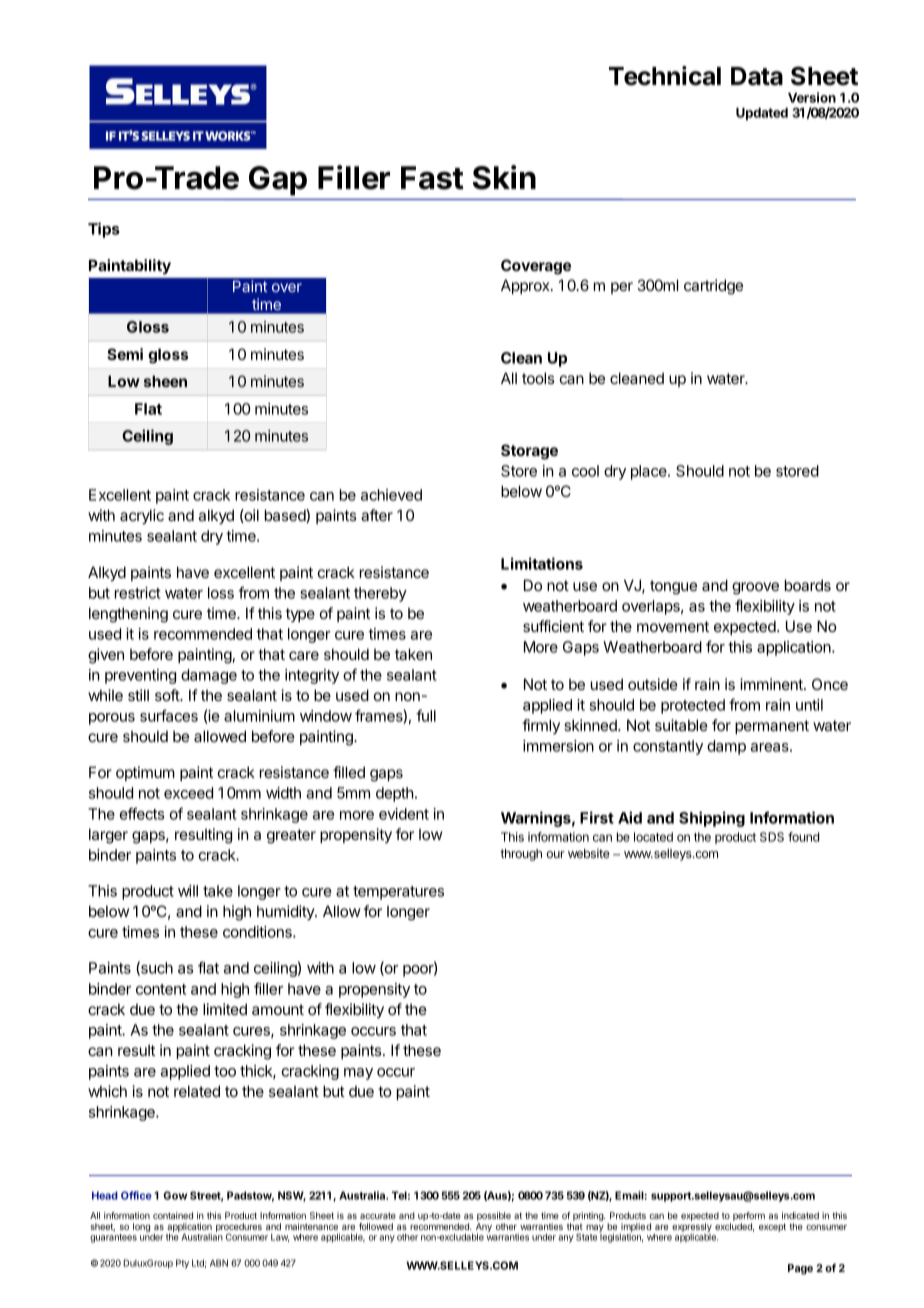  Describe the element at coordinates (772, 837) in the screenshot. I see `SDS` at that location.
